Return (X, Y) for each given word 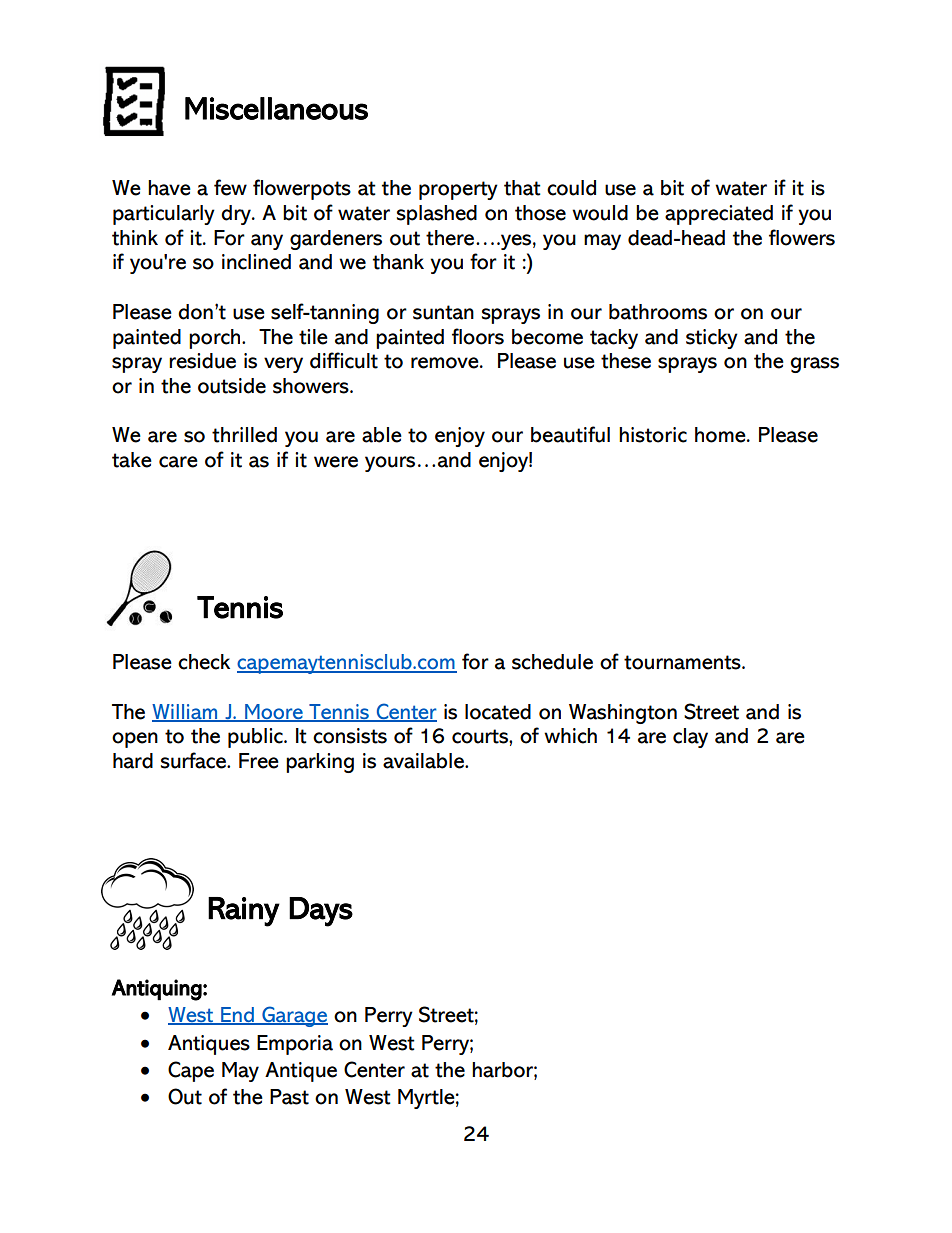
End (237, 1016)
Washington (623, 714)
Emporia (295, 1045)
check (204, 662)
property (458, 190)
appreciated (719, 215)
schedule (552, 662)
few (230, 187)
